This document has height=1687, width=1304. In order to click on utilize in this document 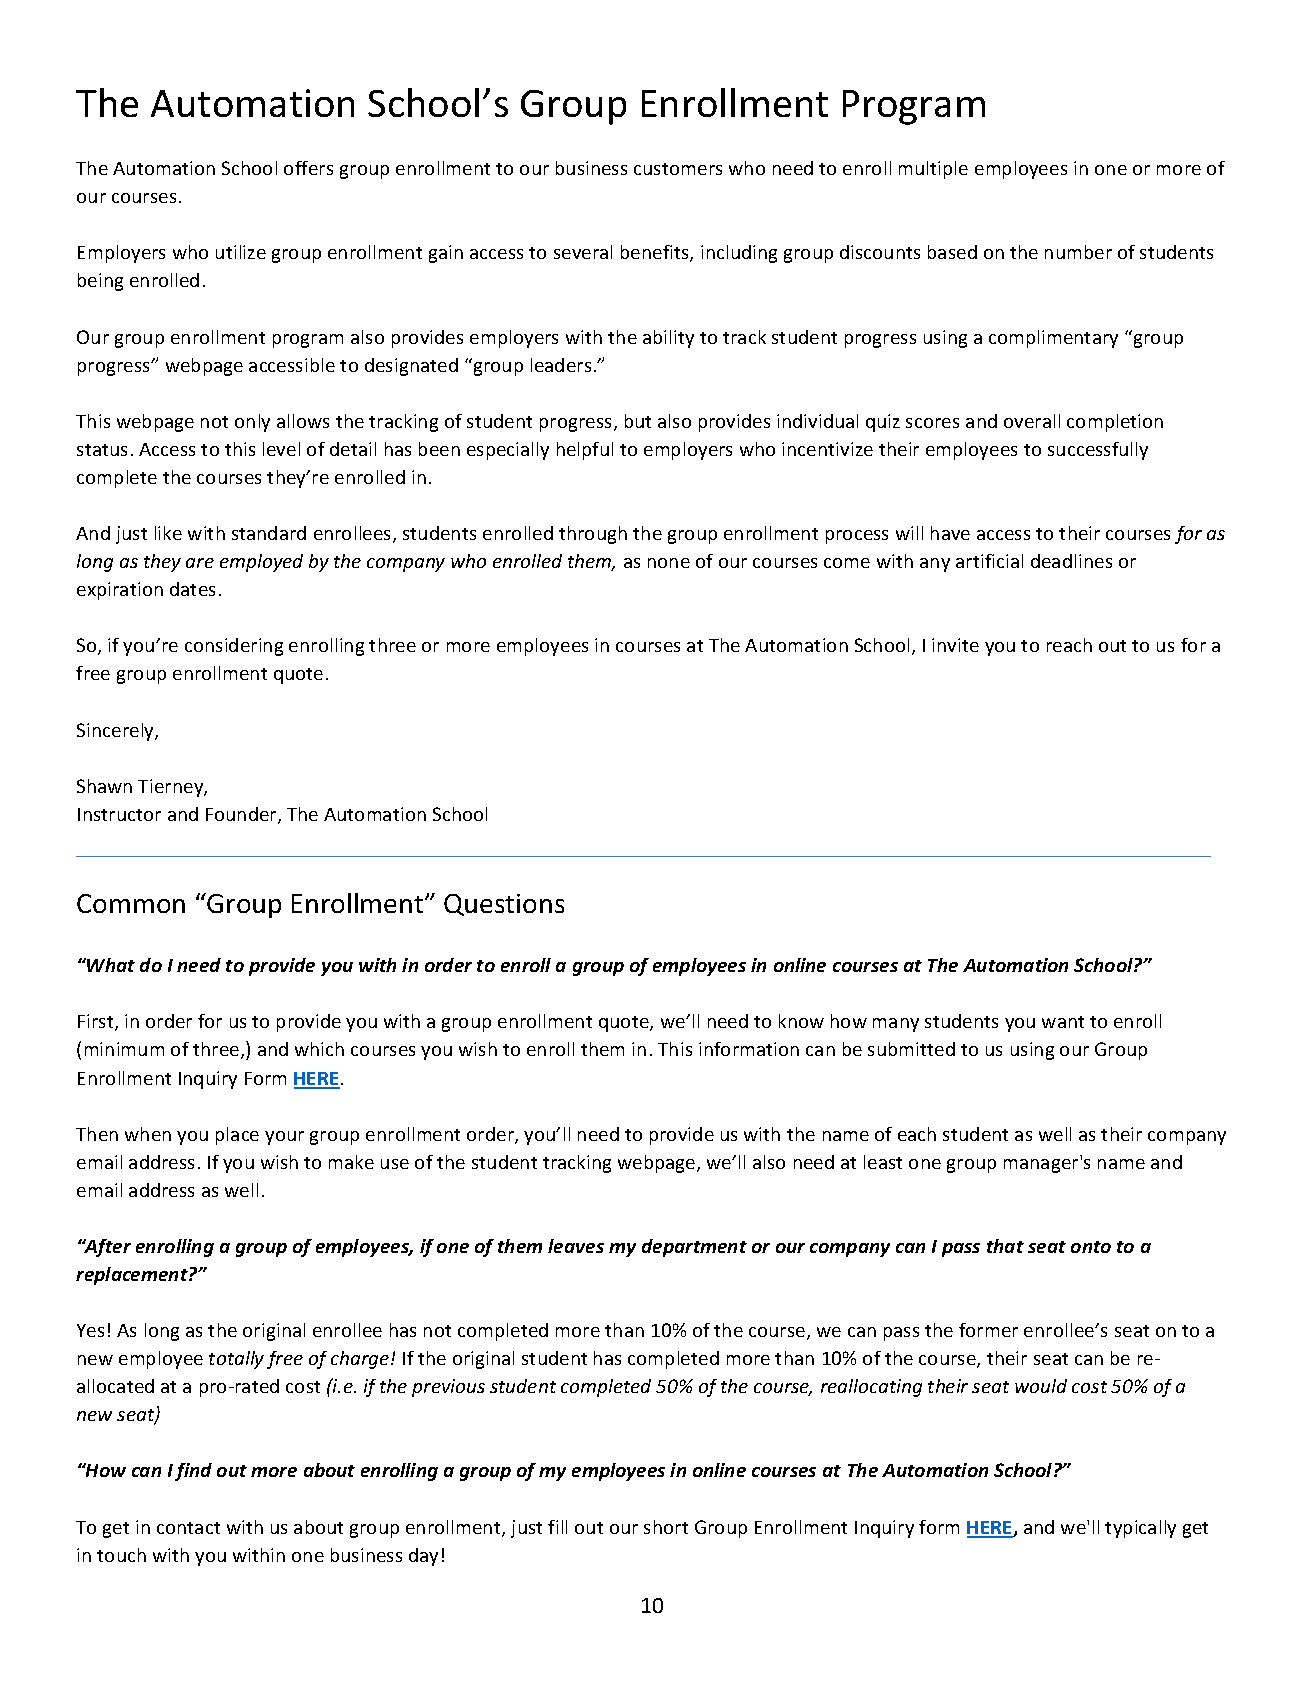, I will do `click(241, 252)`.
